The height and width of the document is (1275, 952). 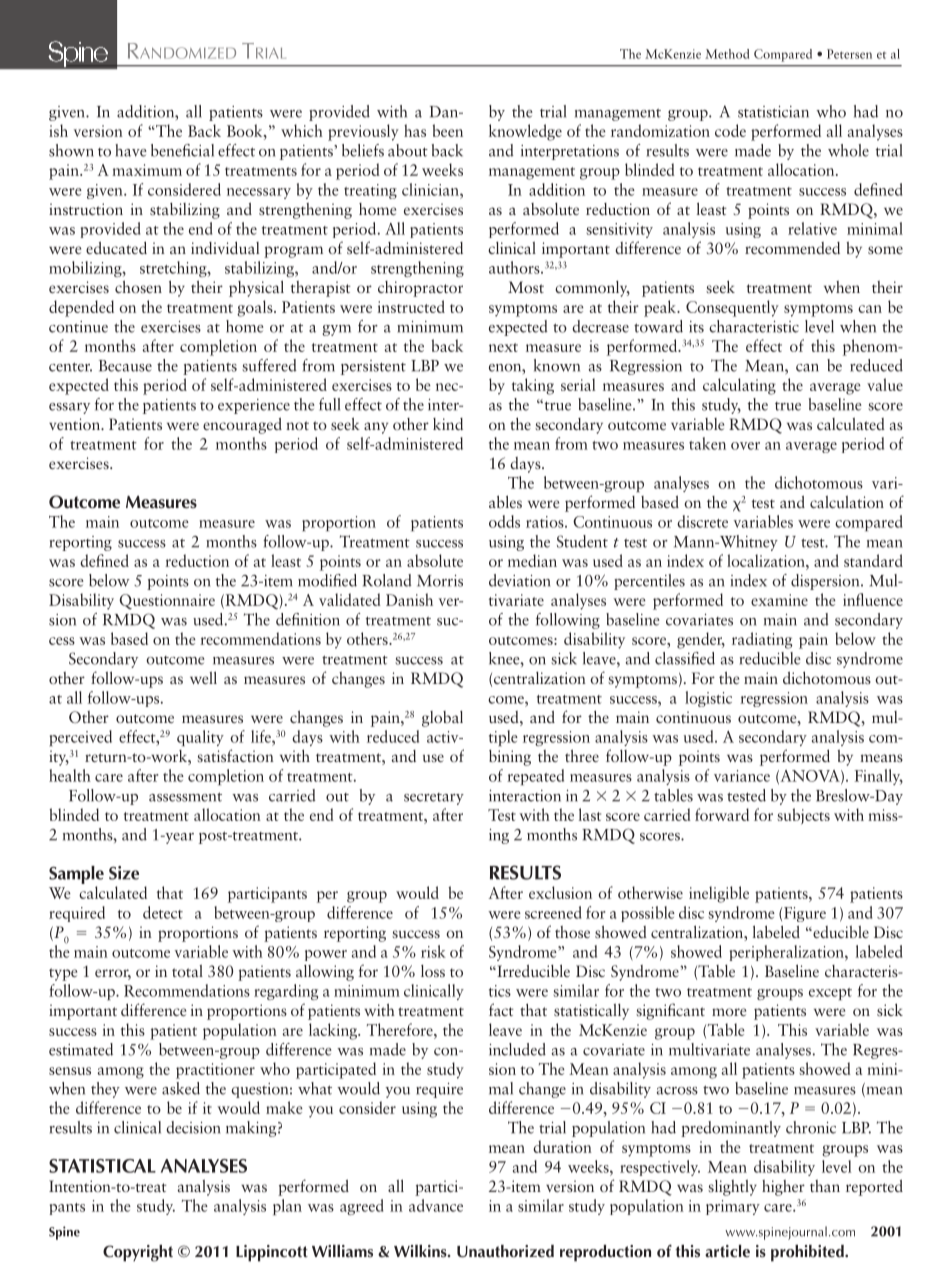 I want to click on loss, so click(x=433, y=971).
